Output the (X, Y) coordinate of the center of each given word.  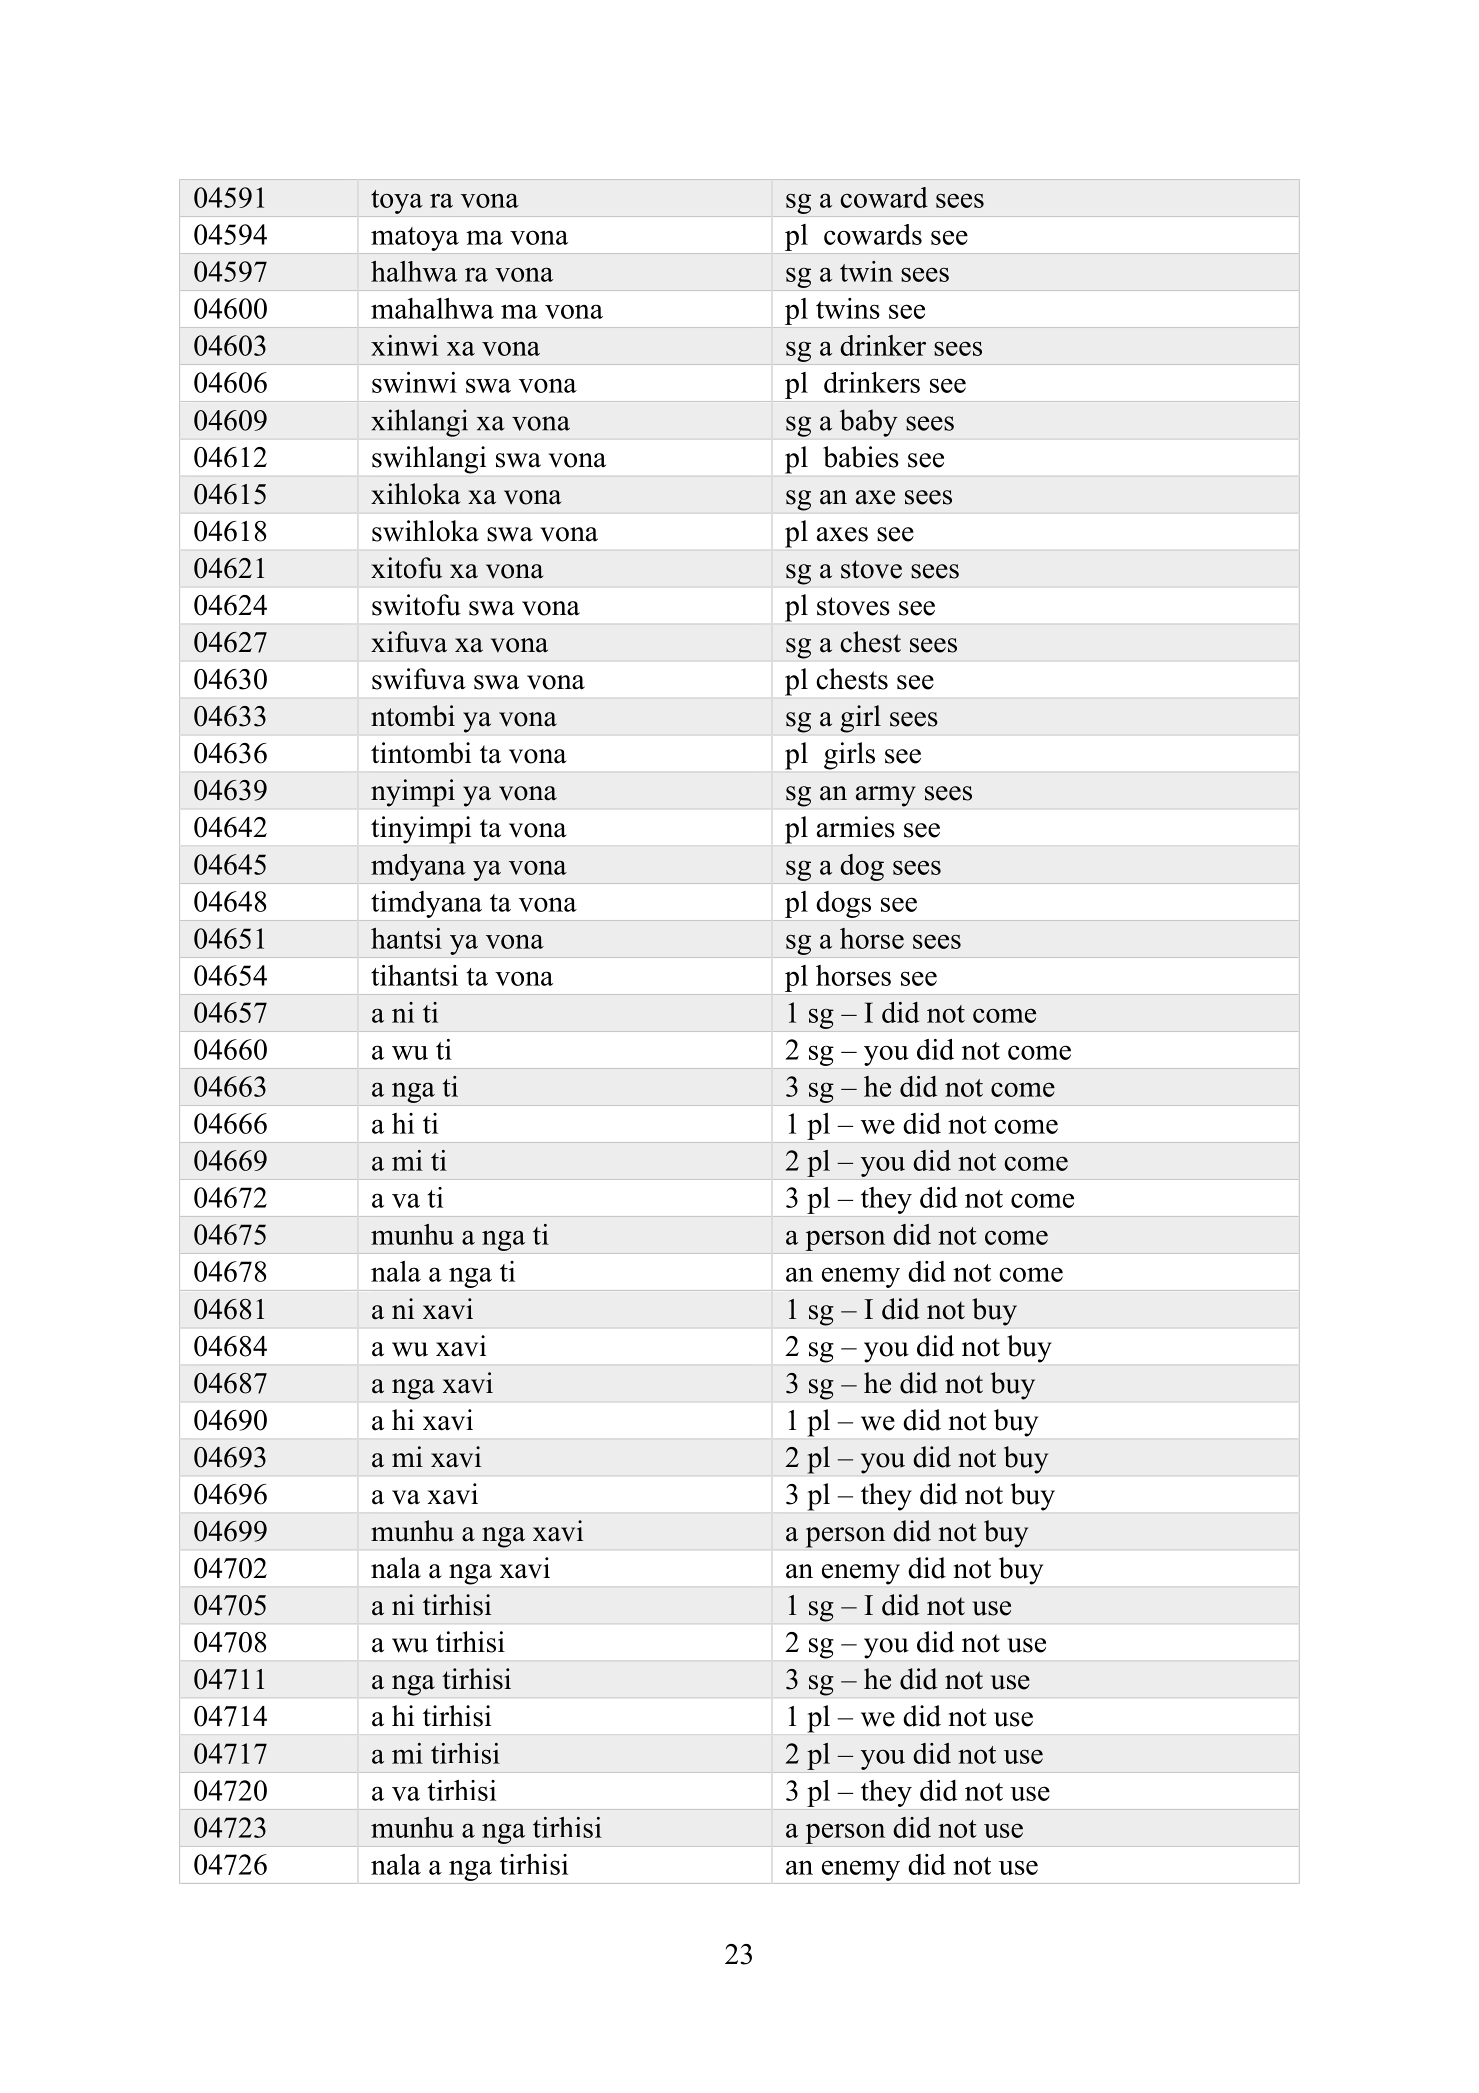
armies (856, 827)
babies (861, 457)
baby (869, 423)
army (886, 796)
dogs (843, 904)
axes (842, 534)
